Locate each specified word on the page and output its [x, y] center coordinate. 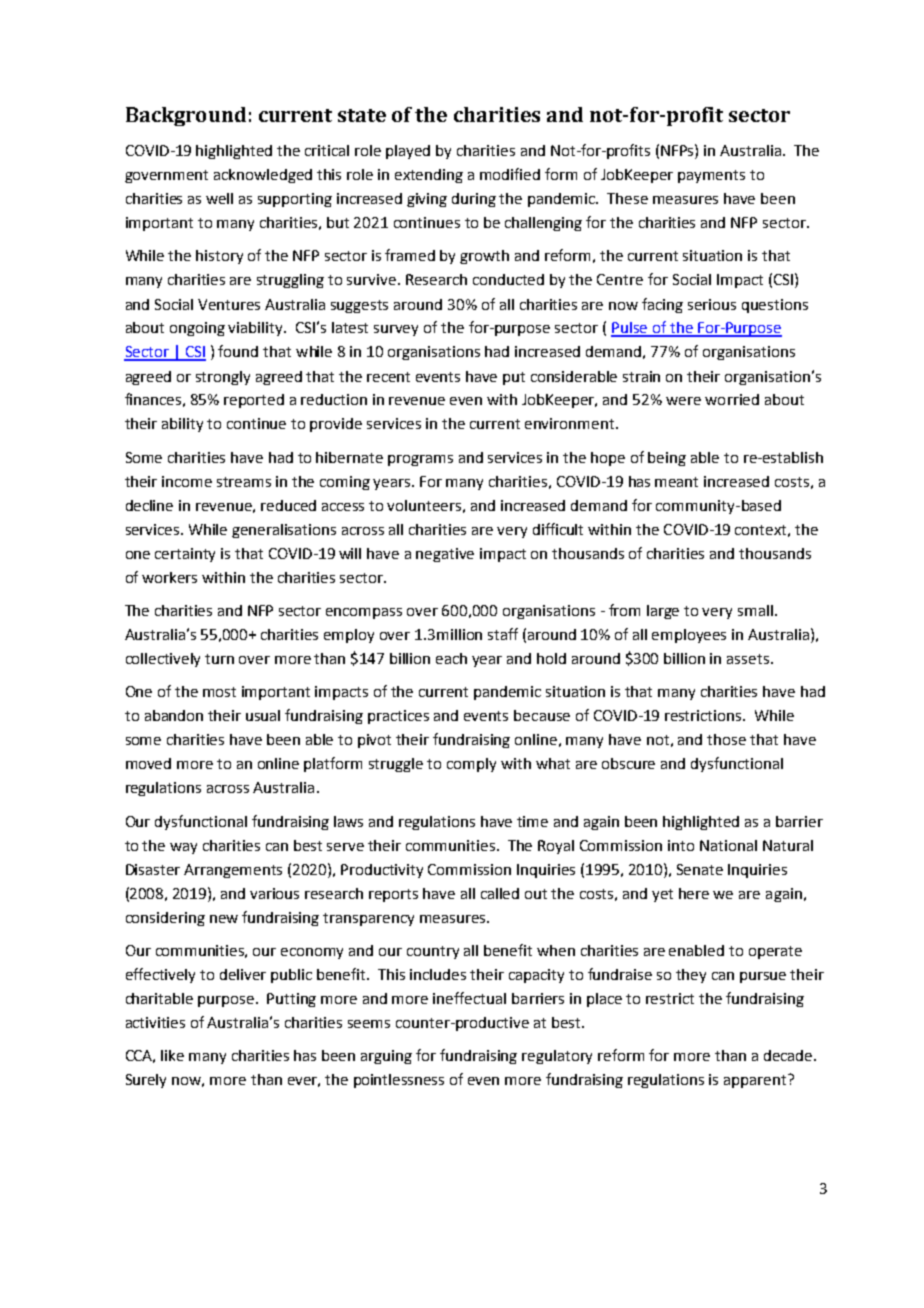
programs [420, 460]
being [667, 459]
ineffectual [469, 998]
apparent [756, 1081]
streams [244, 482]
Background [186, 116]
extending [429, 176]
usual [263, 715]
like [172, 1055]
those [726, 739]
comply [471, 765]
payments [711, 176]
